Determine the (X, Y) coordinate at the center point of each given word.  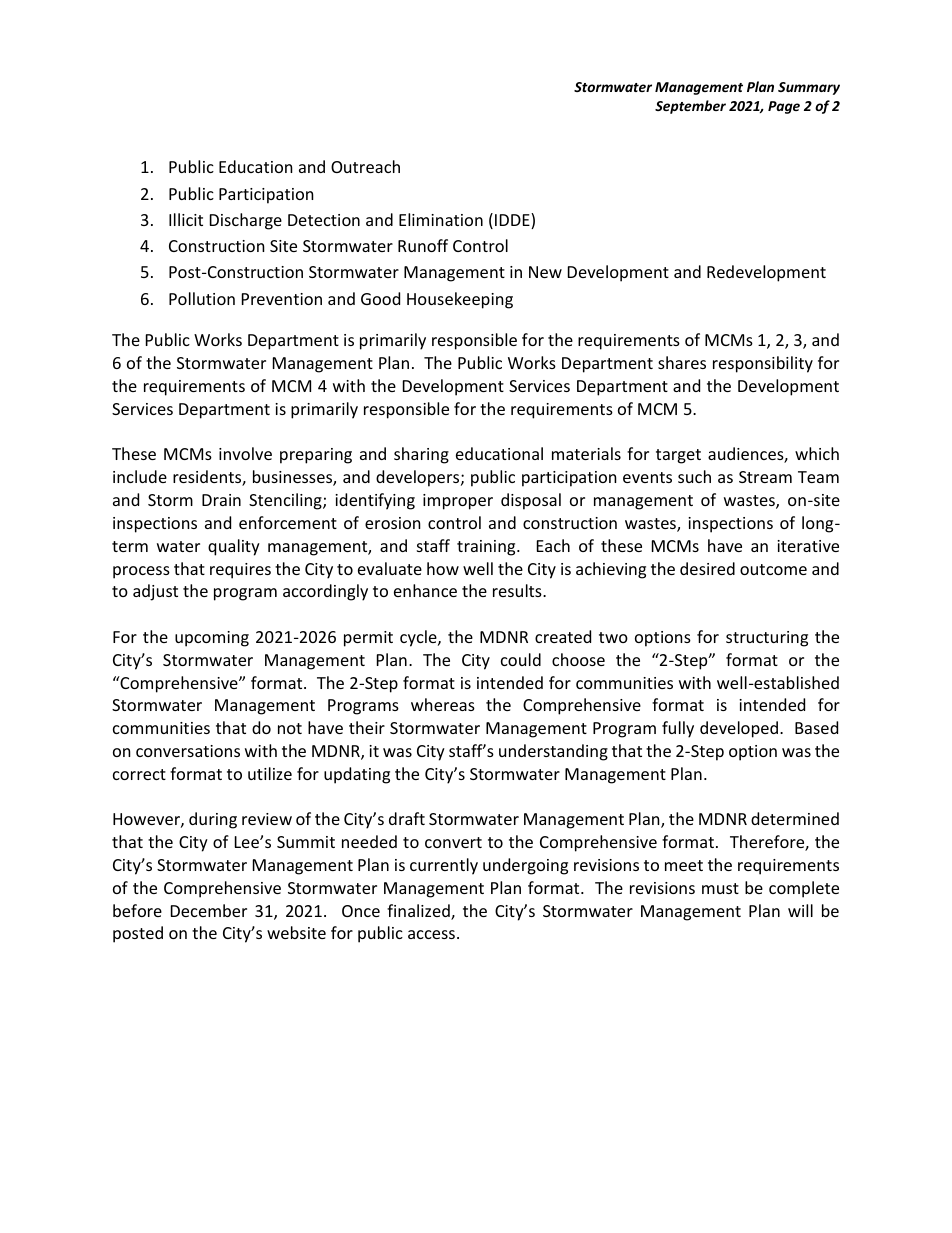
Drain (221, 500)
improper (458, 502)
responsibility (763, 364)
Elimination (441, 219)
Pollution (202, 298)
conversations (188, 751)
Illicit (186, 219)
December (209, 910)
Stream (765, 477)
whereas (443, 704)
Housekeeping (460, 300)
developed (739, 729)
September (690, 107)
